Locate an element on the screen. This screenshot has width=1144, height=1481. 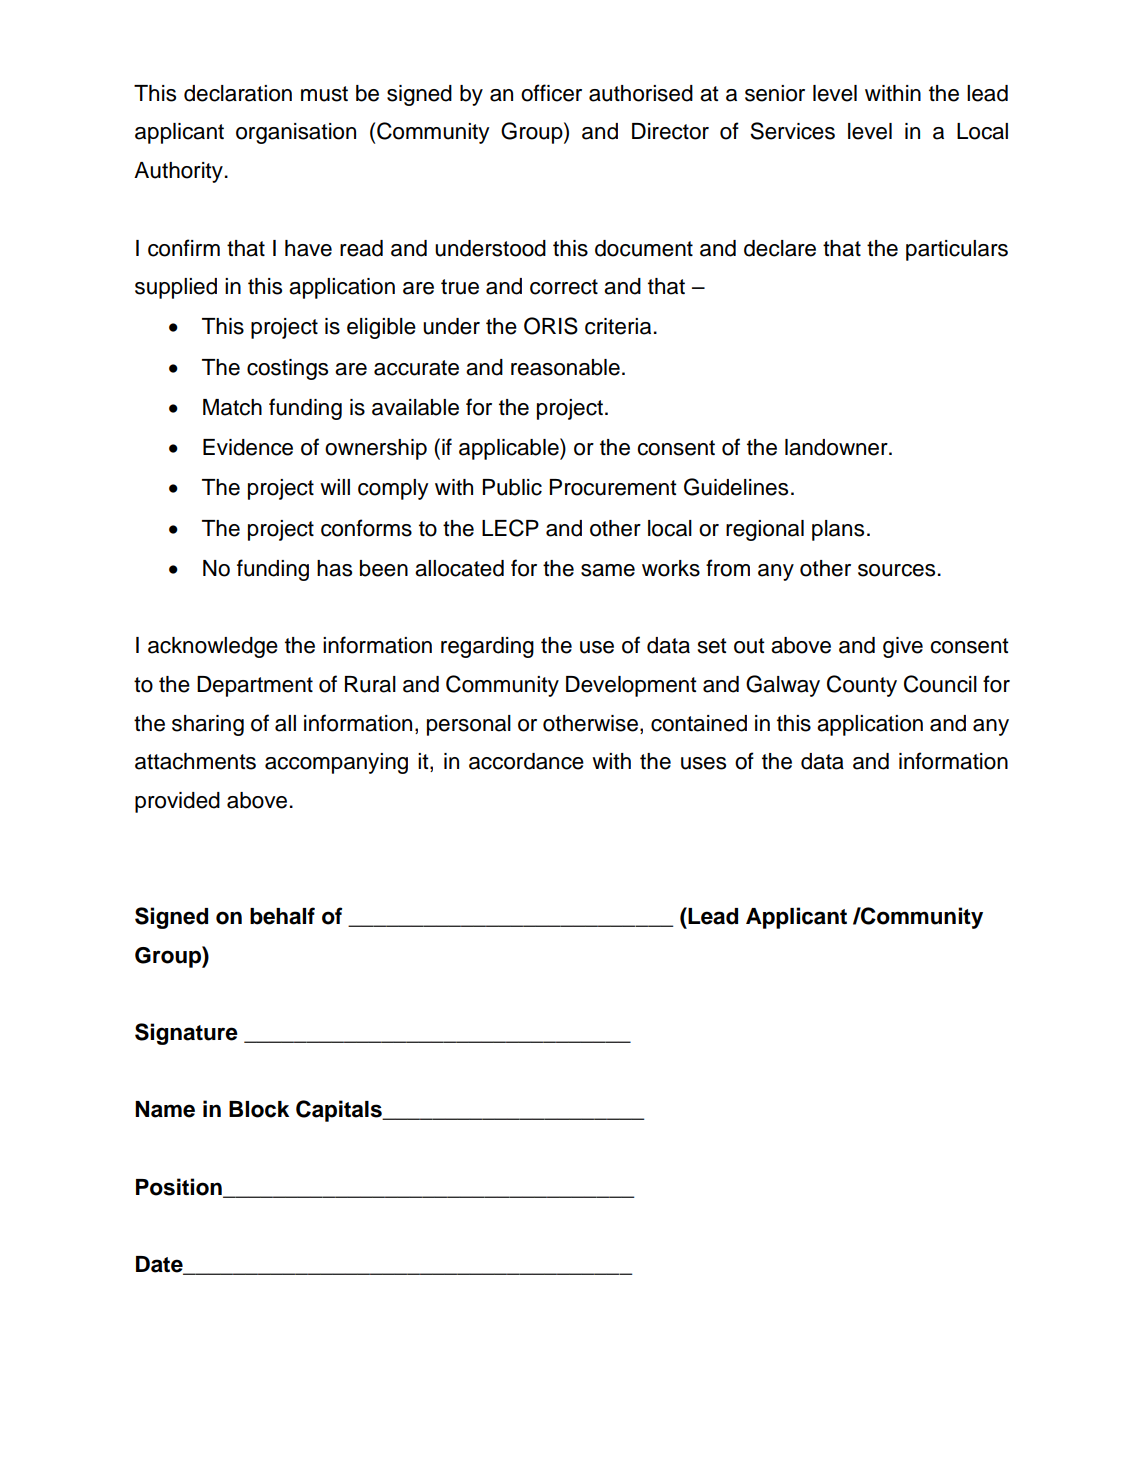
Services is located at coordinates (792, 131).
